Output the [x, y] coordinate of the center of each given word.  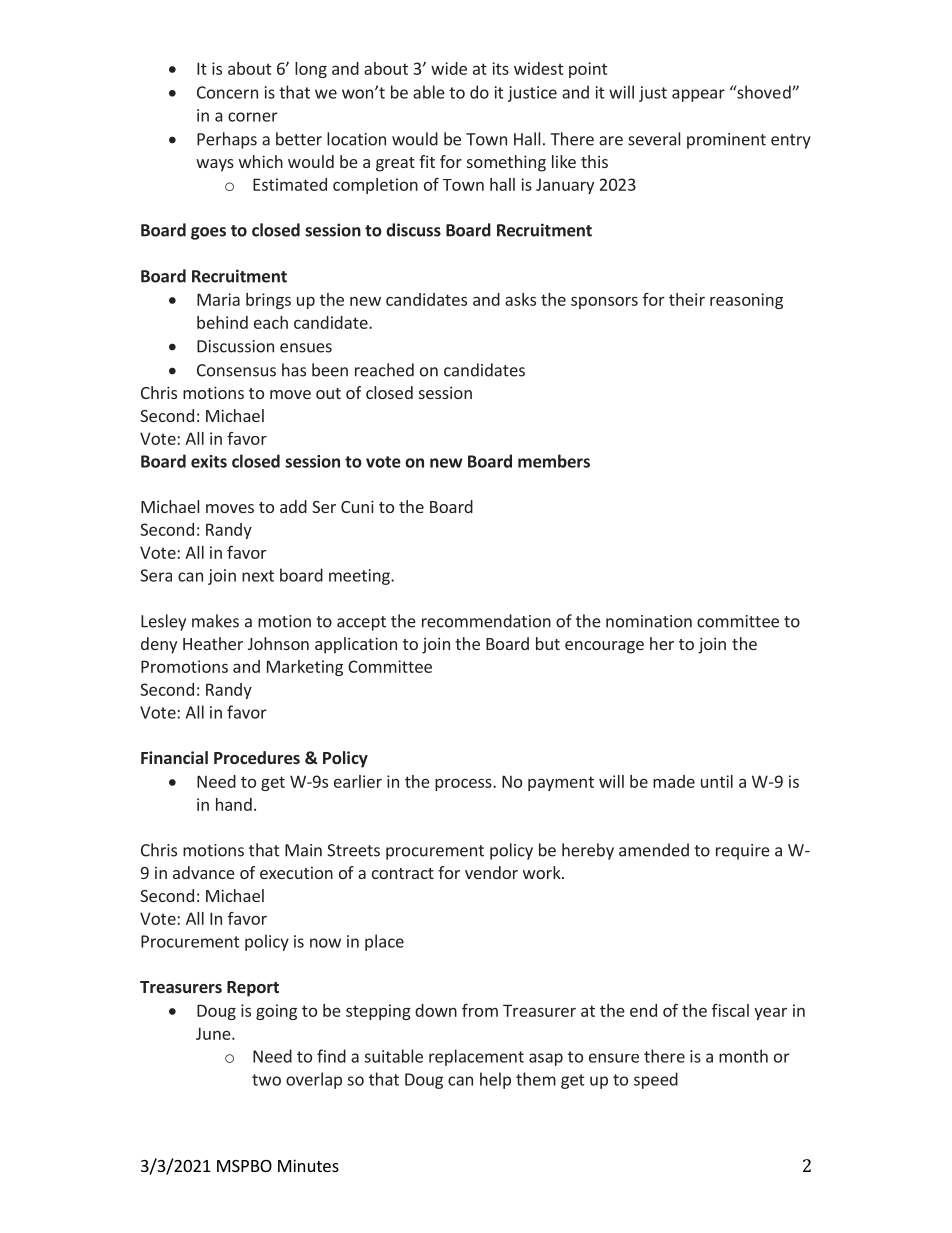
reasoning [746, 301]
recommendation [486, 621]
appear [698, 95]
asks [520, 299]
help [495, 1080]
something [506, 163]
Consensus [236, 370]
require [743, 852]
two [266, 1080]
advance [204, 872]
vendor [491, 872]
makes [215, 621]
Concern [227, 92]
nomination [649, 621]
